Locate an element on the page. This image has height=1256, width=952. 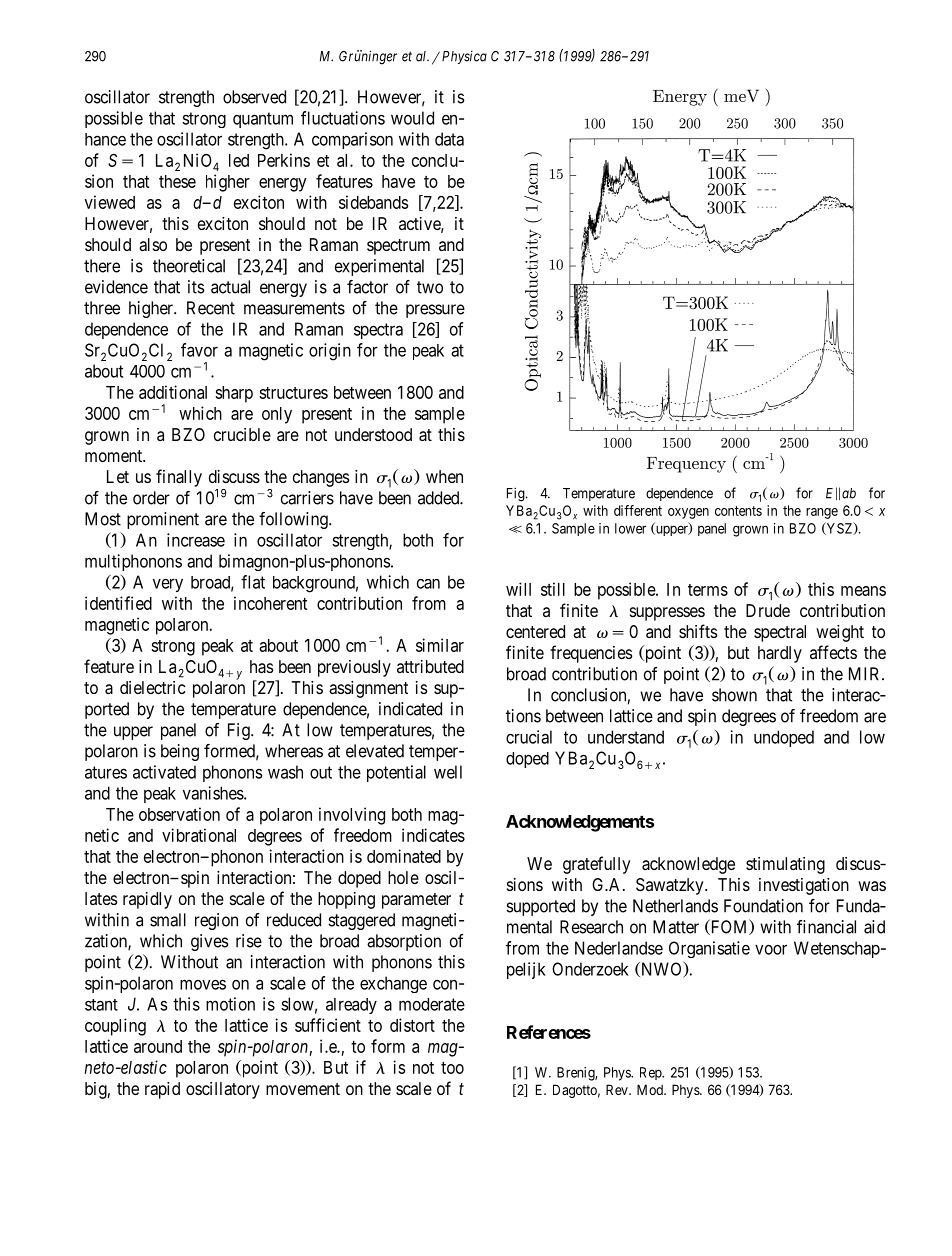
around is located at coordinates (158, 1046).
